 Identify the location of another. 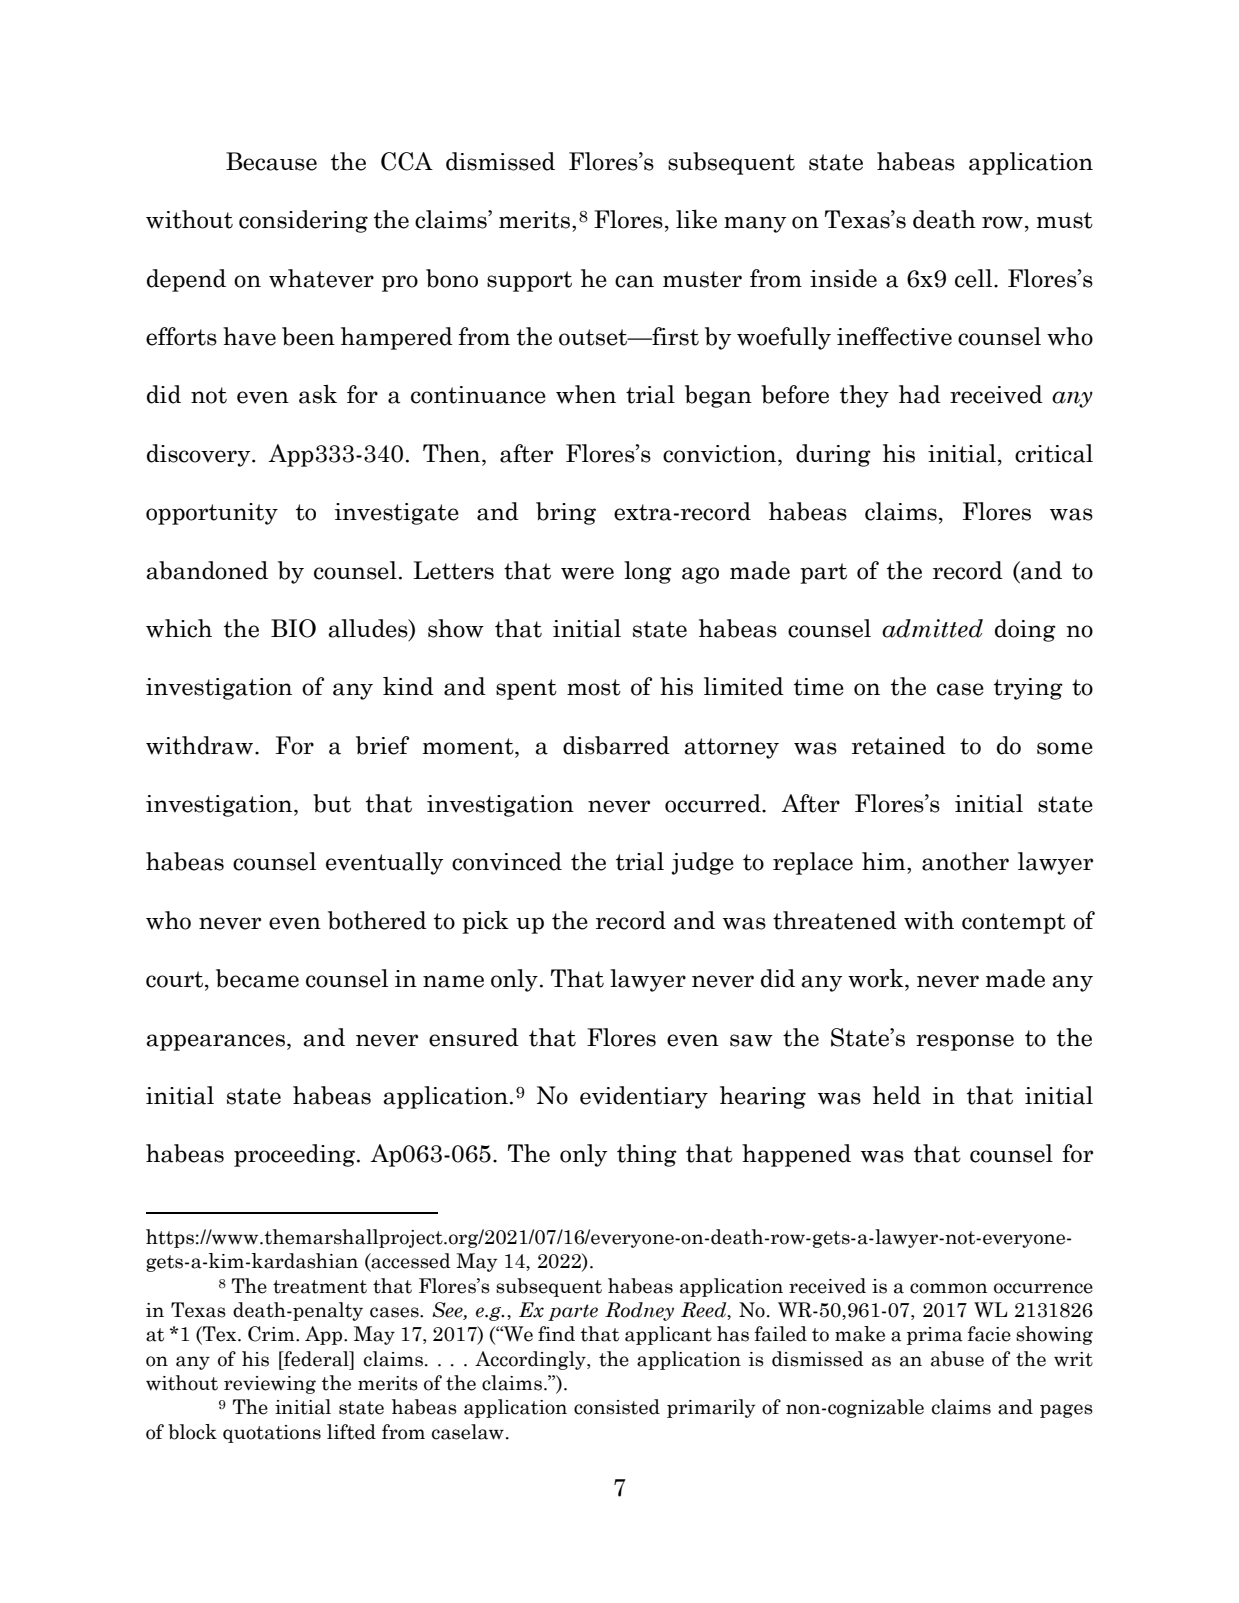
(965, 861).
